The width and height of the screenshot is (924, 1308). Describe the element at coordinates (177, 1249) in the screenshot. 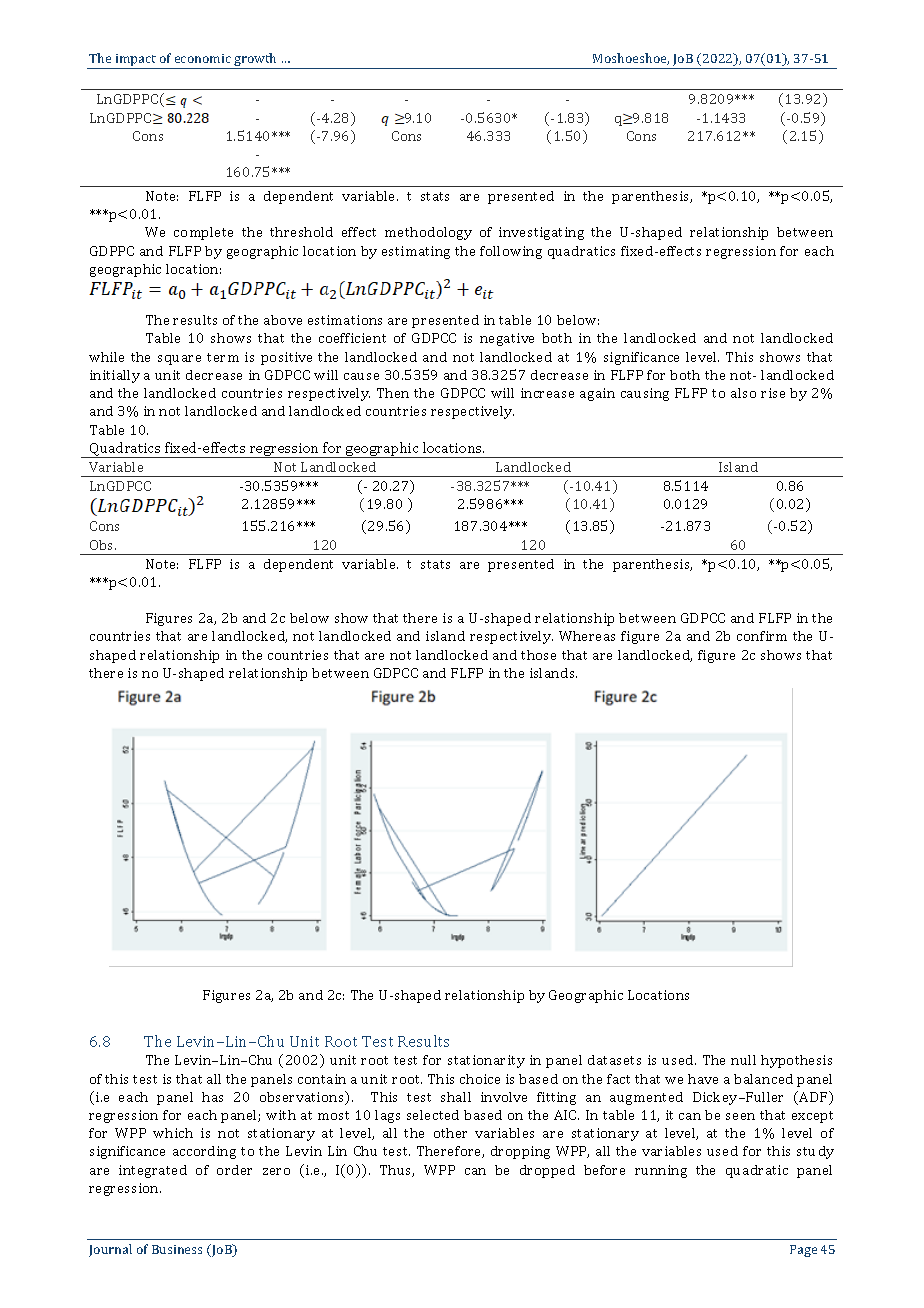

I see `Business` at that location.
